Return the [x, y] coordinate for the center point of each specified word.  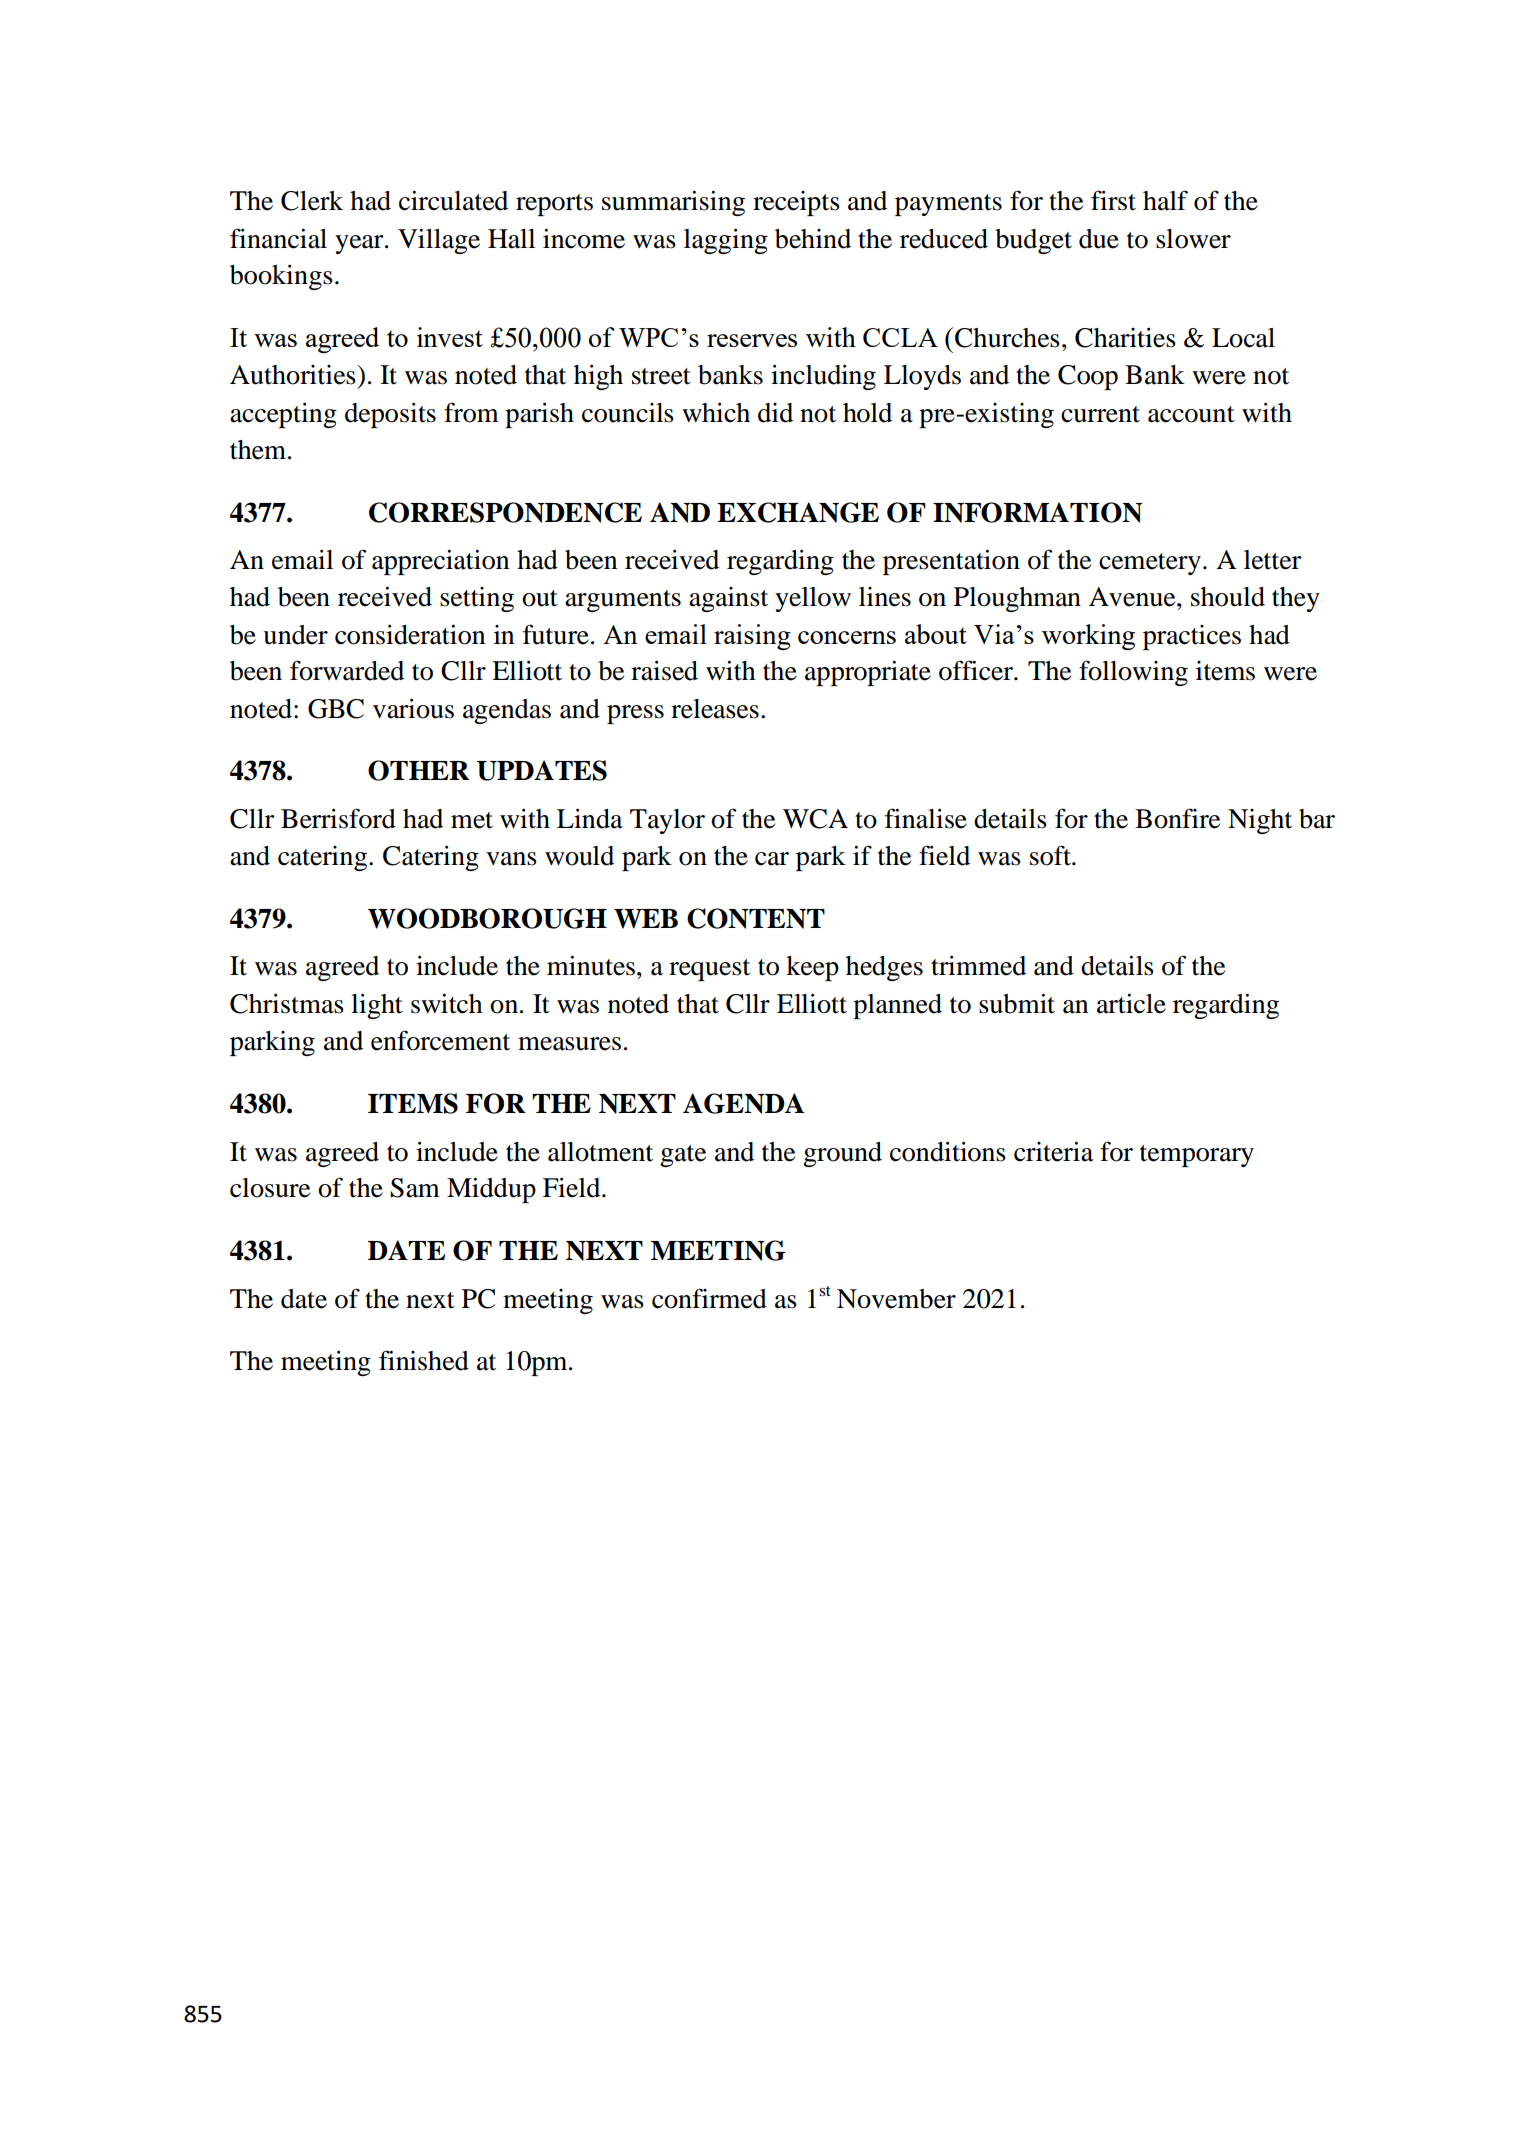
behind [813, 239]
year [360, 244]
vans [511, 859]
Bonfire [1177, 818]
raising [752, 637]
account [1191, 414]
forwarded [347, 670]
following [1133, 673]
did [775, 413]
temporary [1197, 1156]
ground [842, 1154]
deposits [390, 415]
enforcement [440, 1040]
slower [1193, 239]
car [772, 859]
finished [424, 1360]
